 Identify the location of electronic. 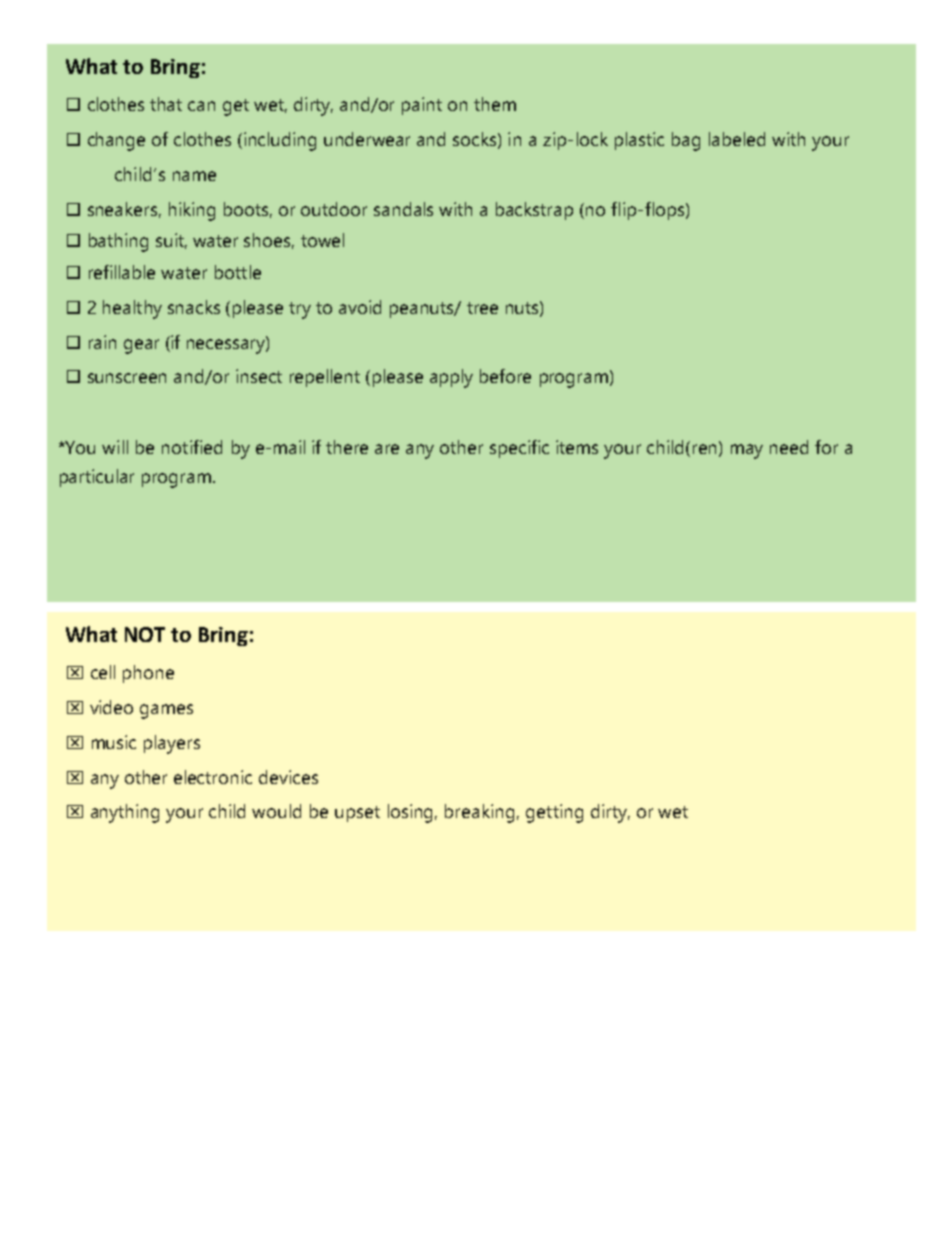
(213, 777).
